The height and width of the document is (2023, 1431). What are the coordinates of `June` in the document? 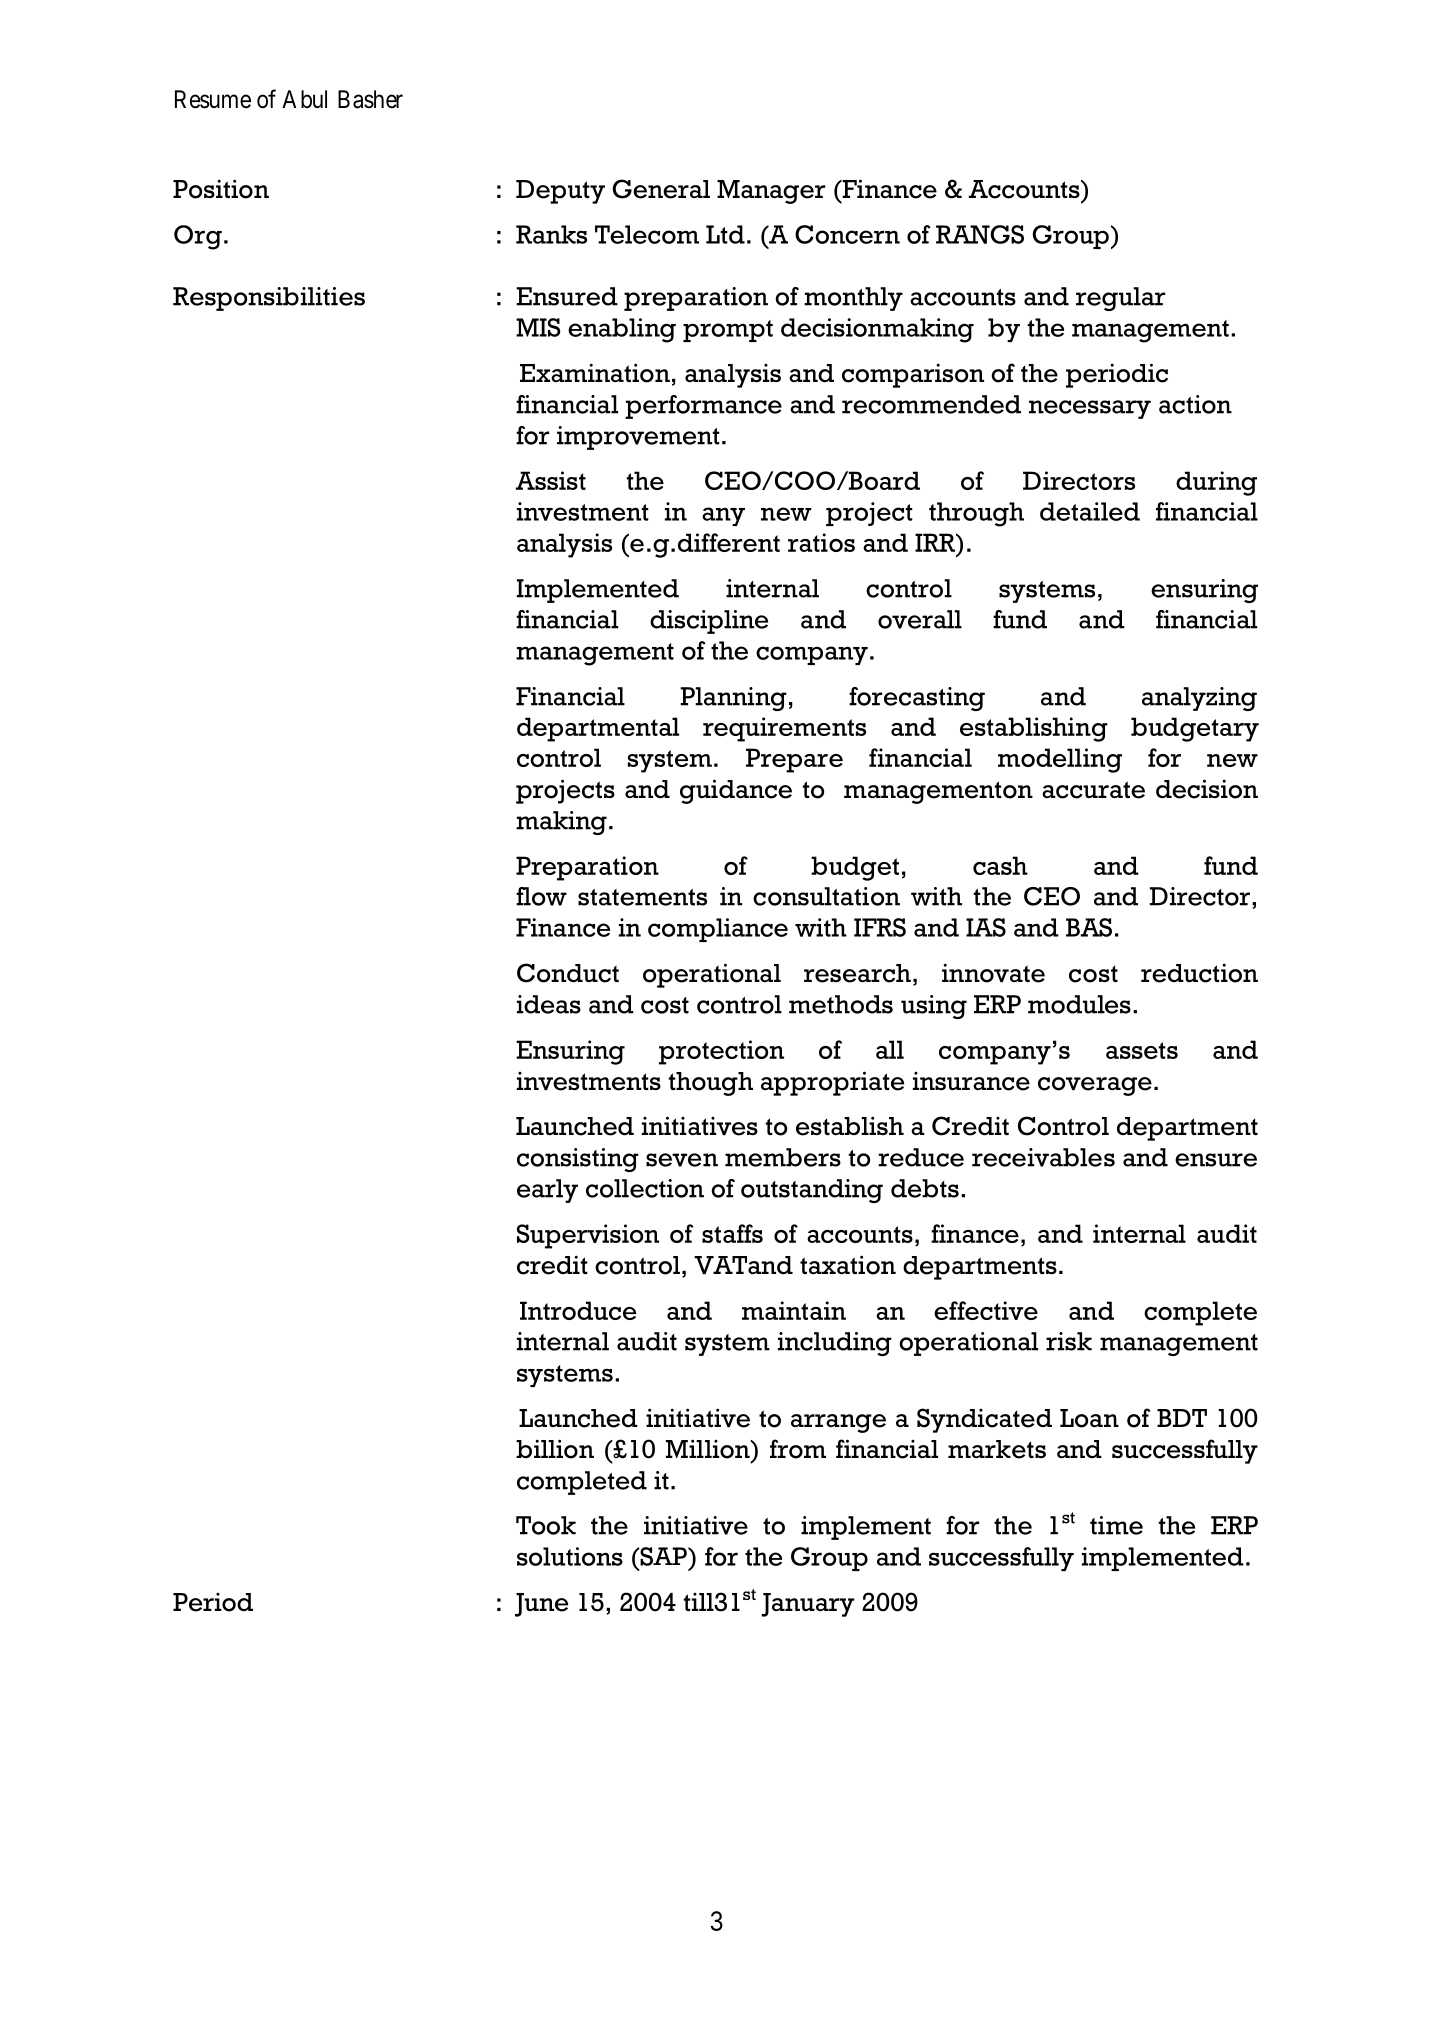 It's located at (541, 1605).
